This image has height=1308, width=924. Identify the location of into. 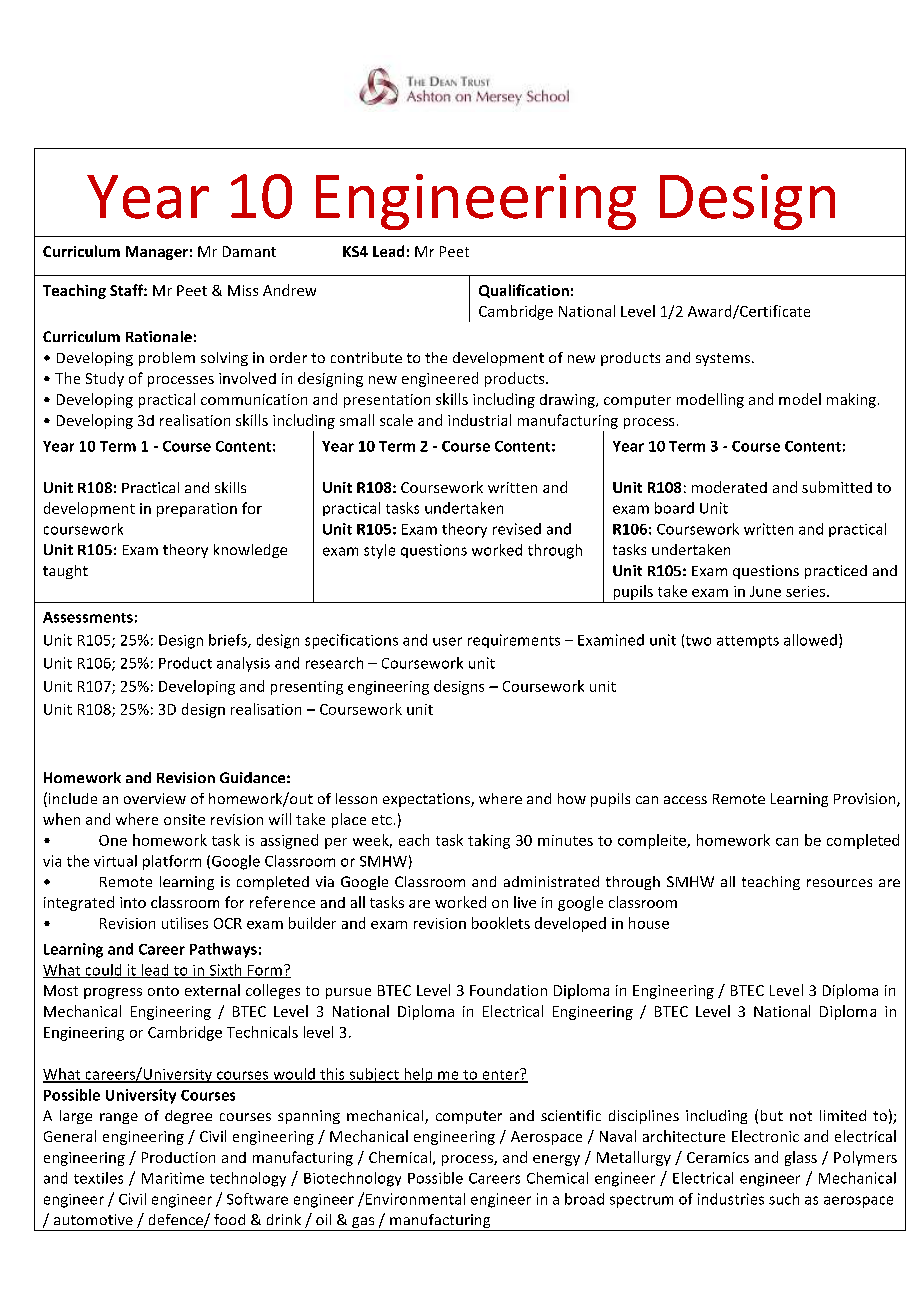
(133, 902).
